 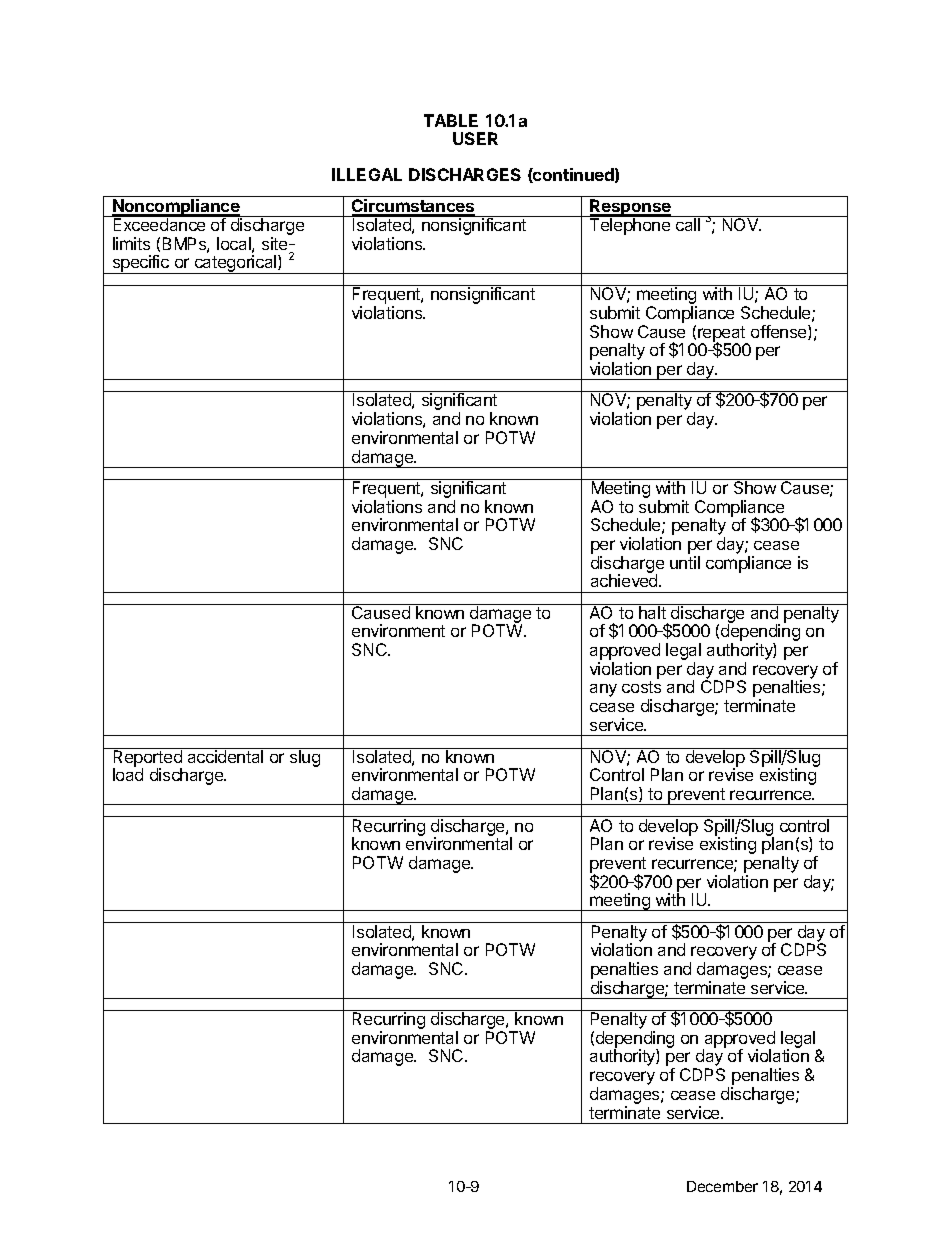 I want to click on call, so click(x=688, y=224).
